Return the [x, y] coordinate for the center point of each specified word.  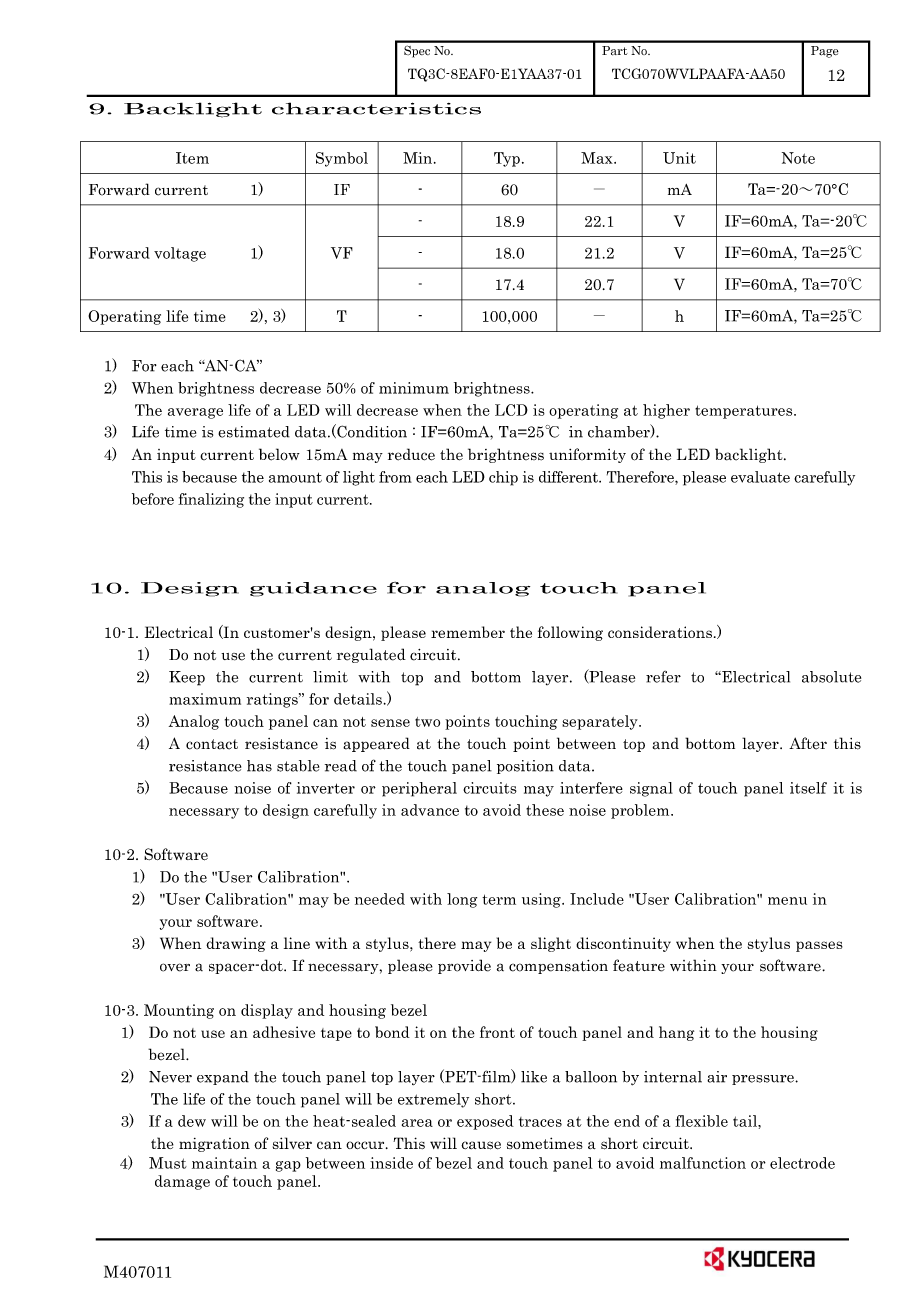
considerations [660, 632]
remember [468, 632]
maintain [224, 1163]
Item [192, 158]
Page [825, 52]
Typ [507, 159]
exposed [485, 1122]
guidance [313, 589]
